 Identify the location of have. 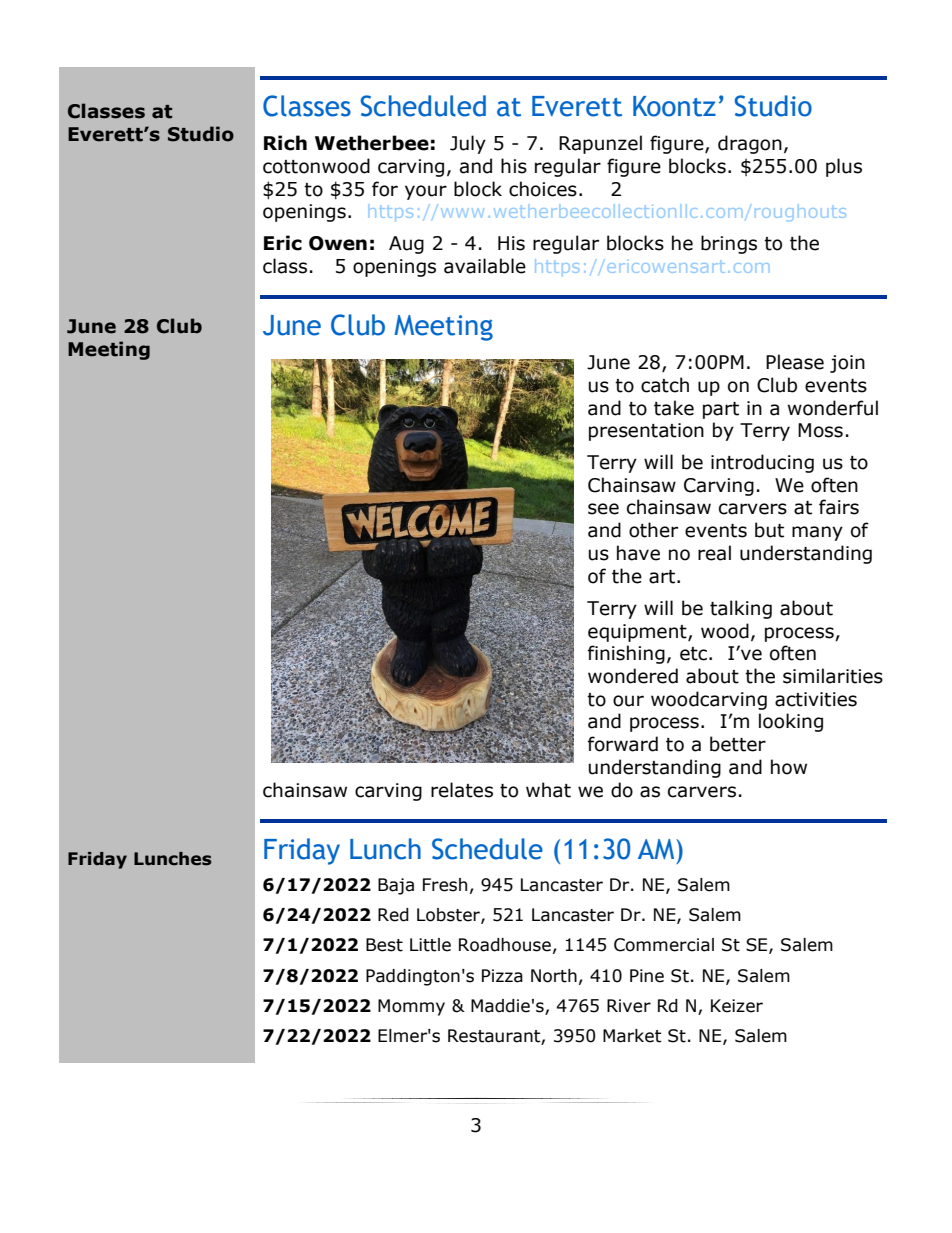
(638, 553).
